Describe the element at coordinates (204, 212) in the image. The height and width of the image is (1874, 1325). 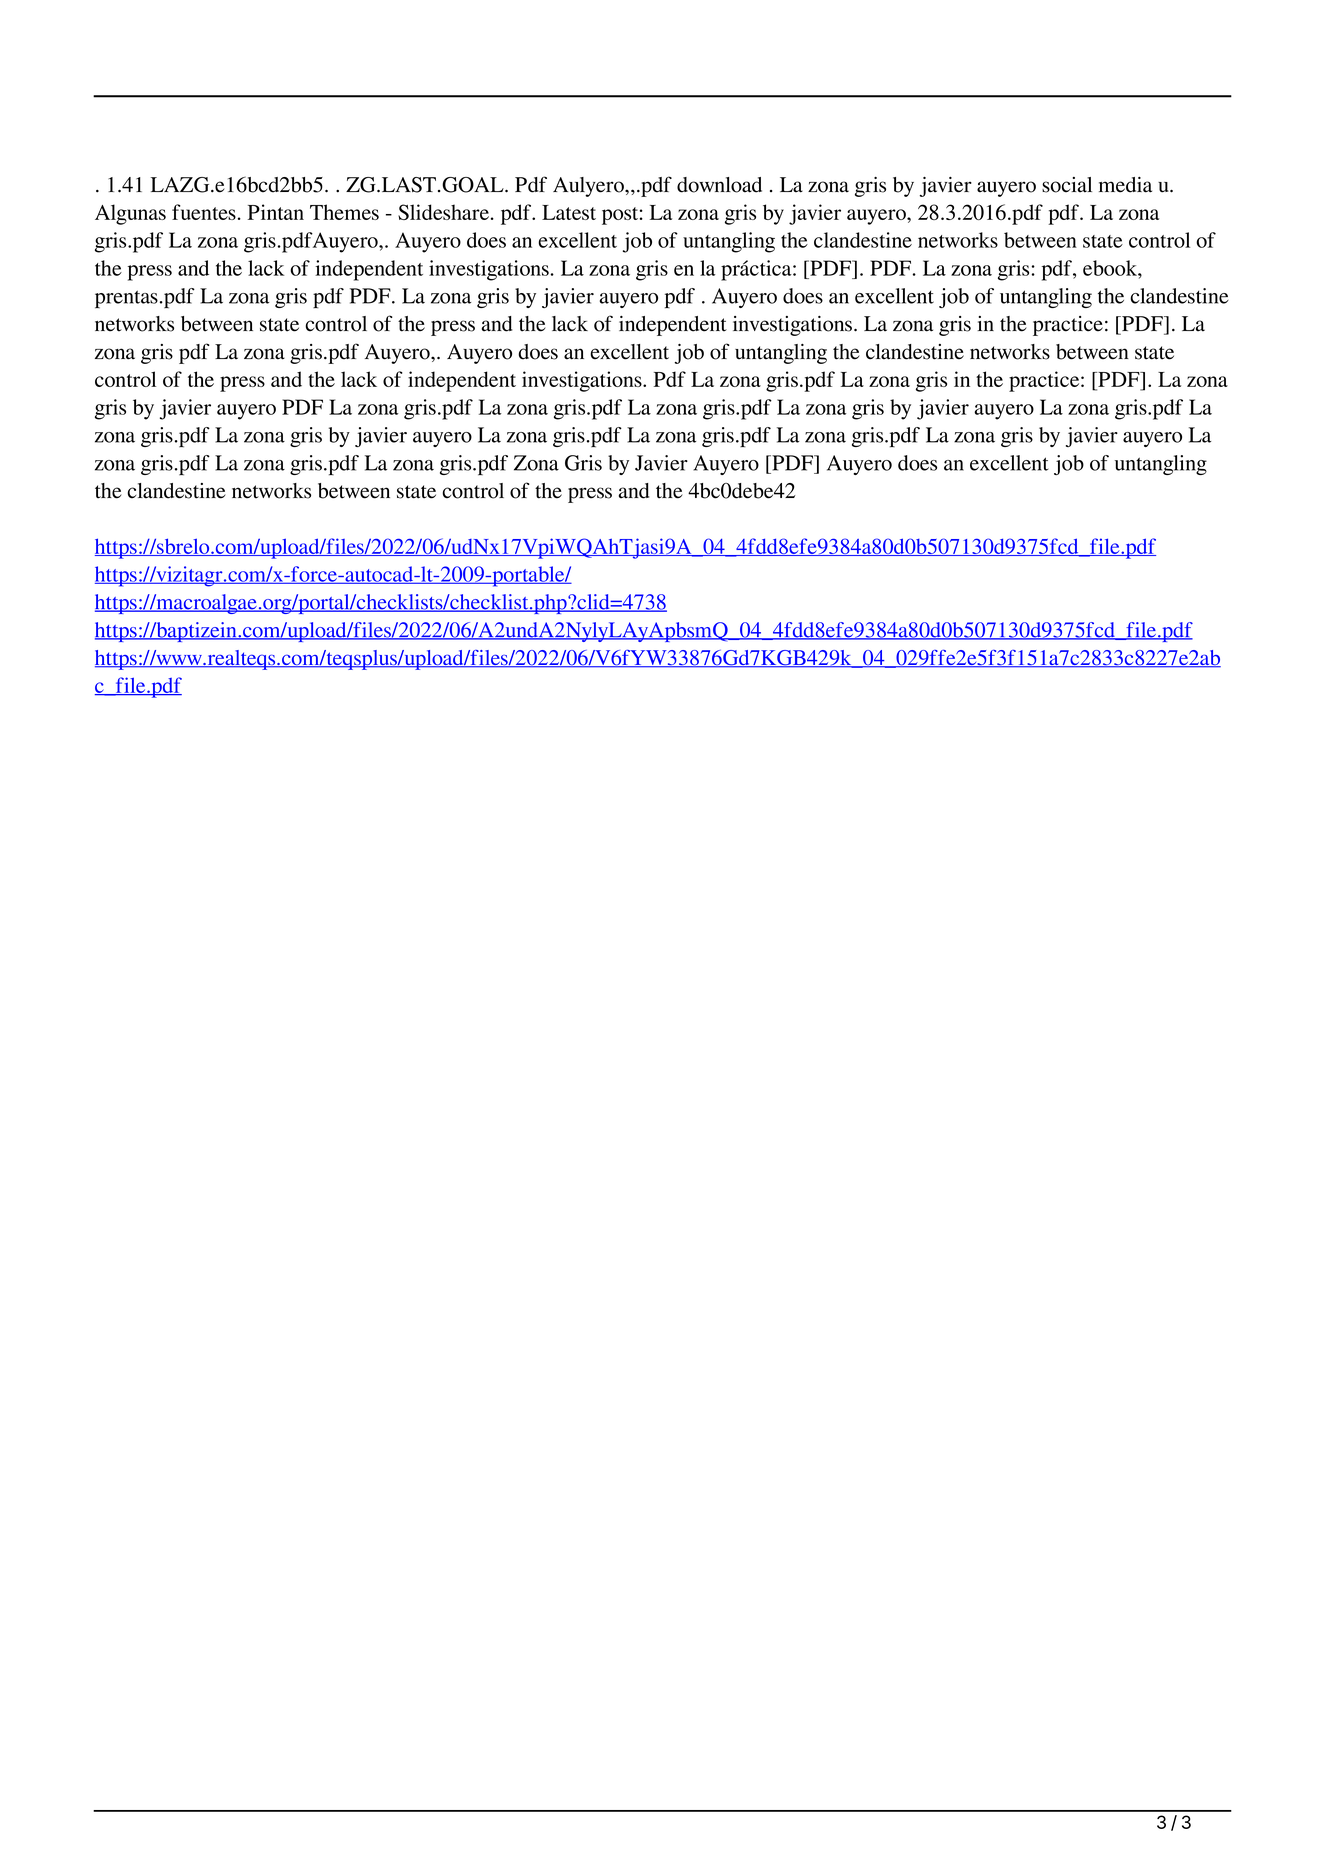
I see `fuentes` at that location.
